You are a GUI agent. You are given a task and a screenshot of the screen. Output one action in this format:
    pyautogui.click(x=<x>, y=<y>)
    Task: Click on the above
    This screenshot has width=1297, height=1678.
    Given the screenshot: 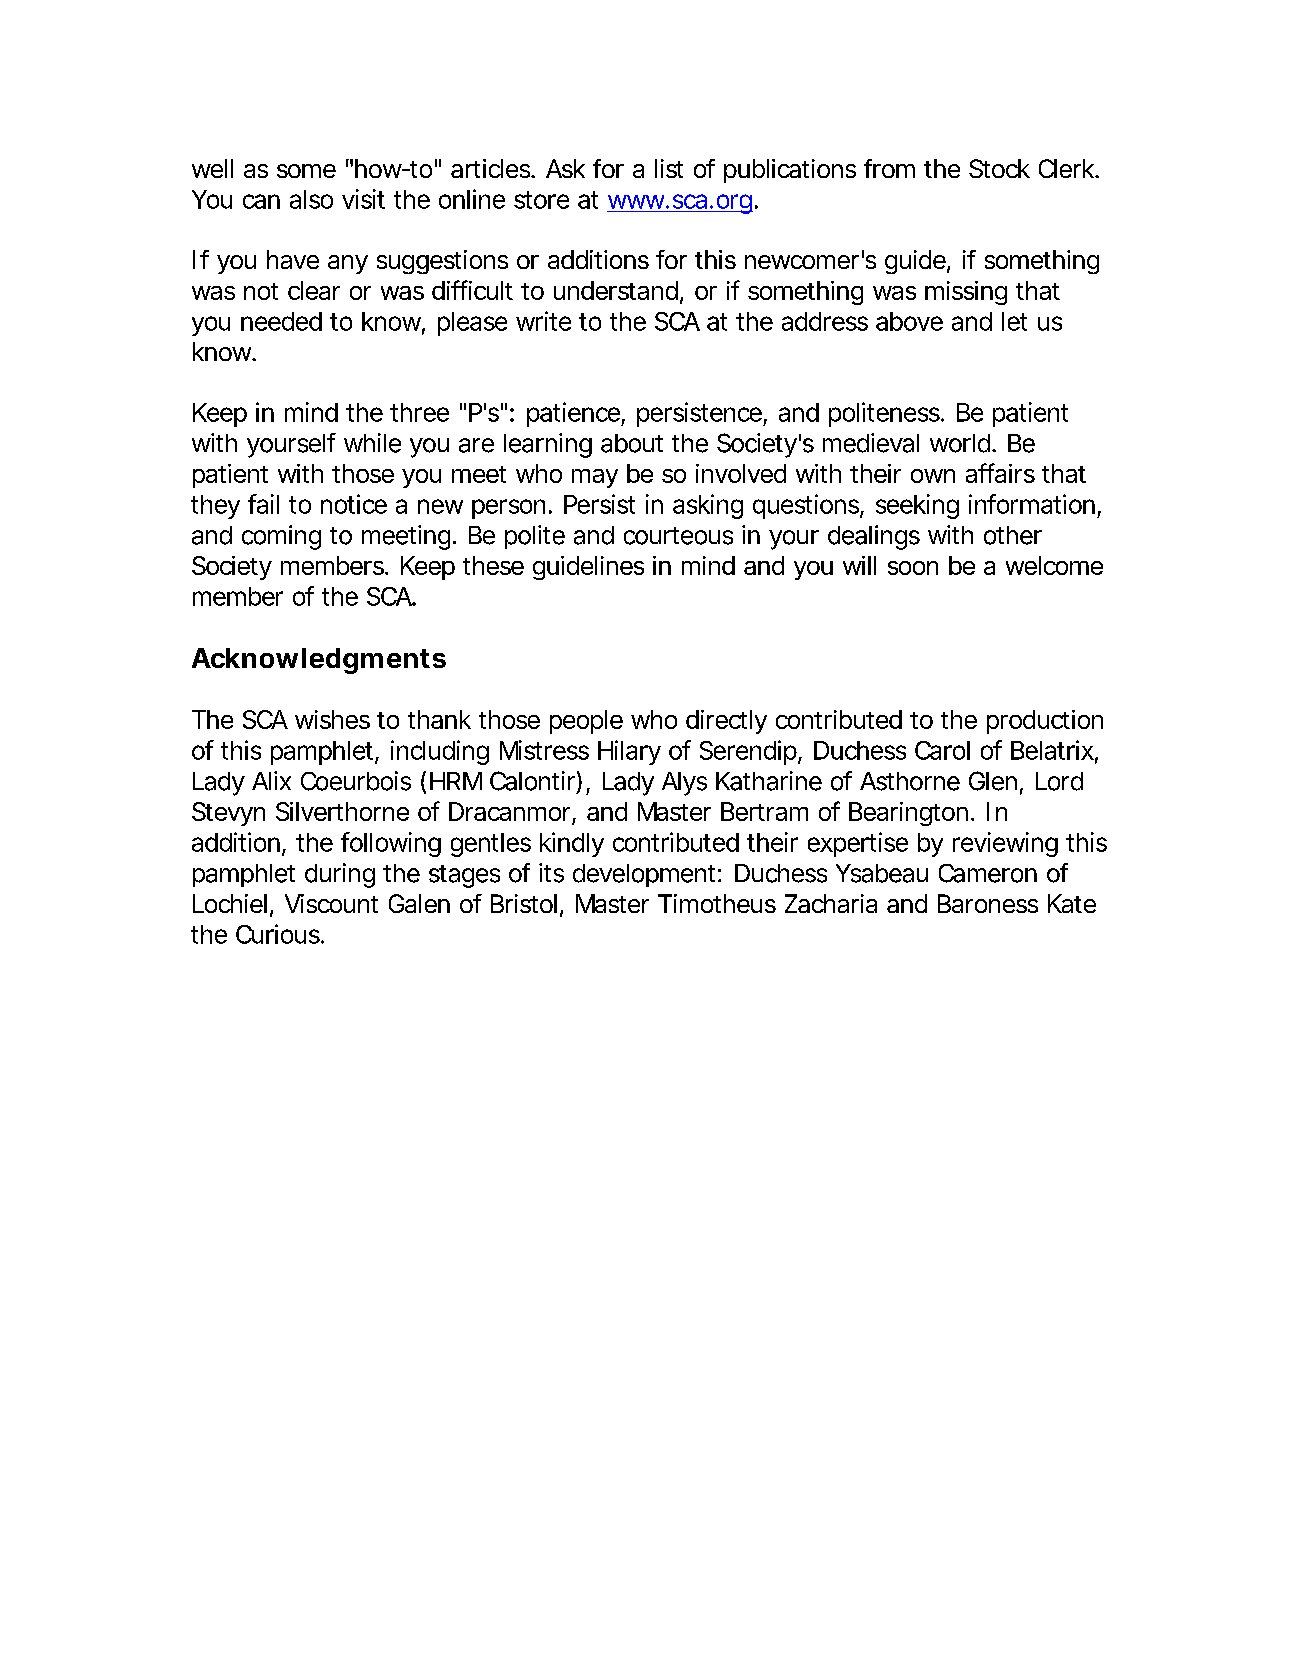 What is the action you would take?
    pyautogui.click(x=909, y=321)
